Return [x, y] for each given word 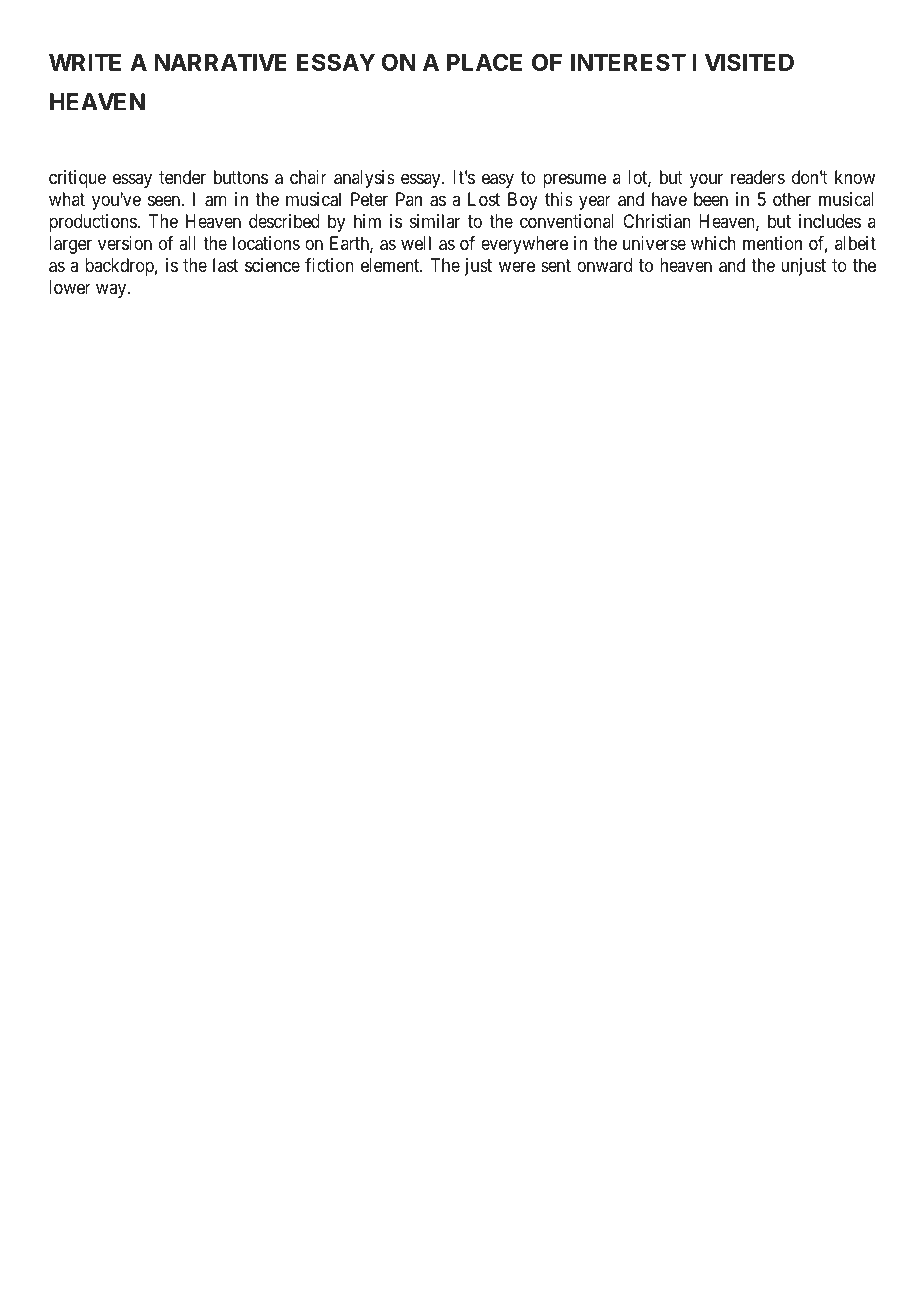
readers [758, 177]
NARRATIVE [220, 62]
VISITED [749, 62]
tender [182, 177]
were [517, 266]
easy [498, 180]
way [112, 290]
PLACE [484, 62]
